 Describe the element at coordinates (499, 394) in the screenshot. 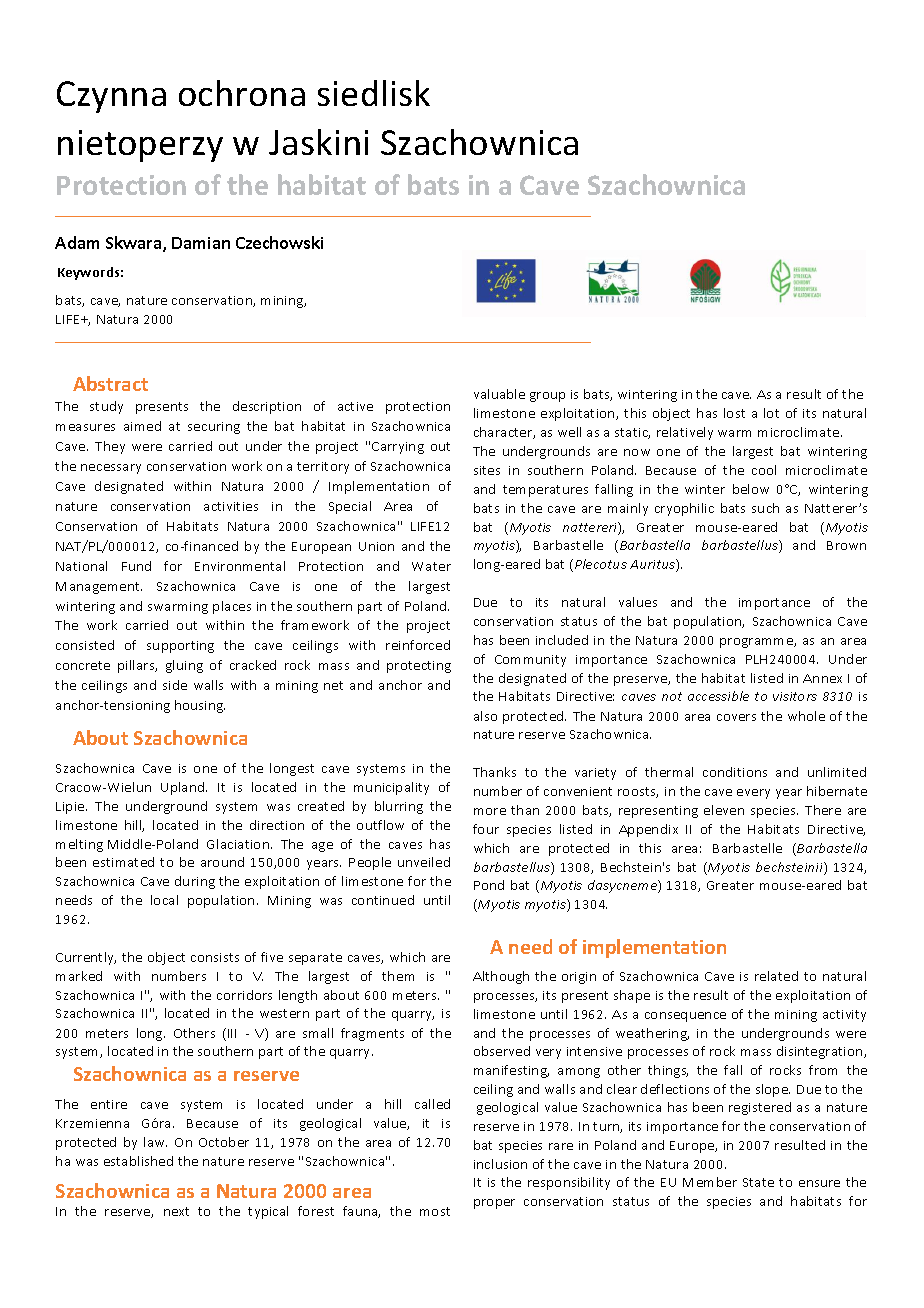

I see `valuable` at that location.
